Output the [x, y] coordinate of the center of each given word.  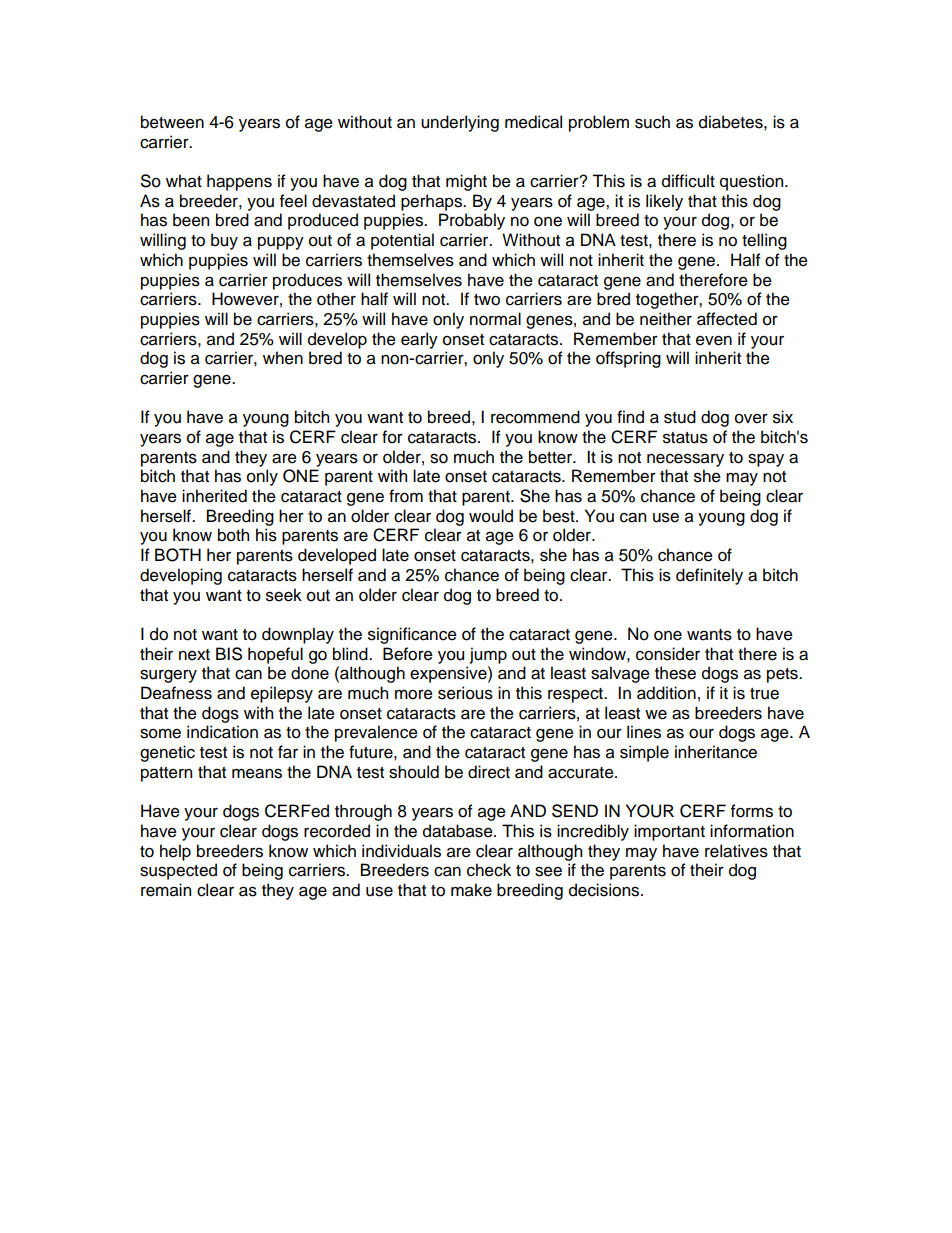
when [283, 358]
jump [488, 655]
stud [680, 417]
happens [239, 182]
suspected [178, 871]
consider [668, 654]
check [489, 870]
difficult [688, 181]
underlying [460, 123]
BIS [229, 654]
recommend [535, 417]
